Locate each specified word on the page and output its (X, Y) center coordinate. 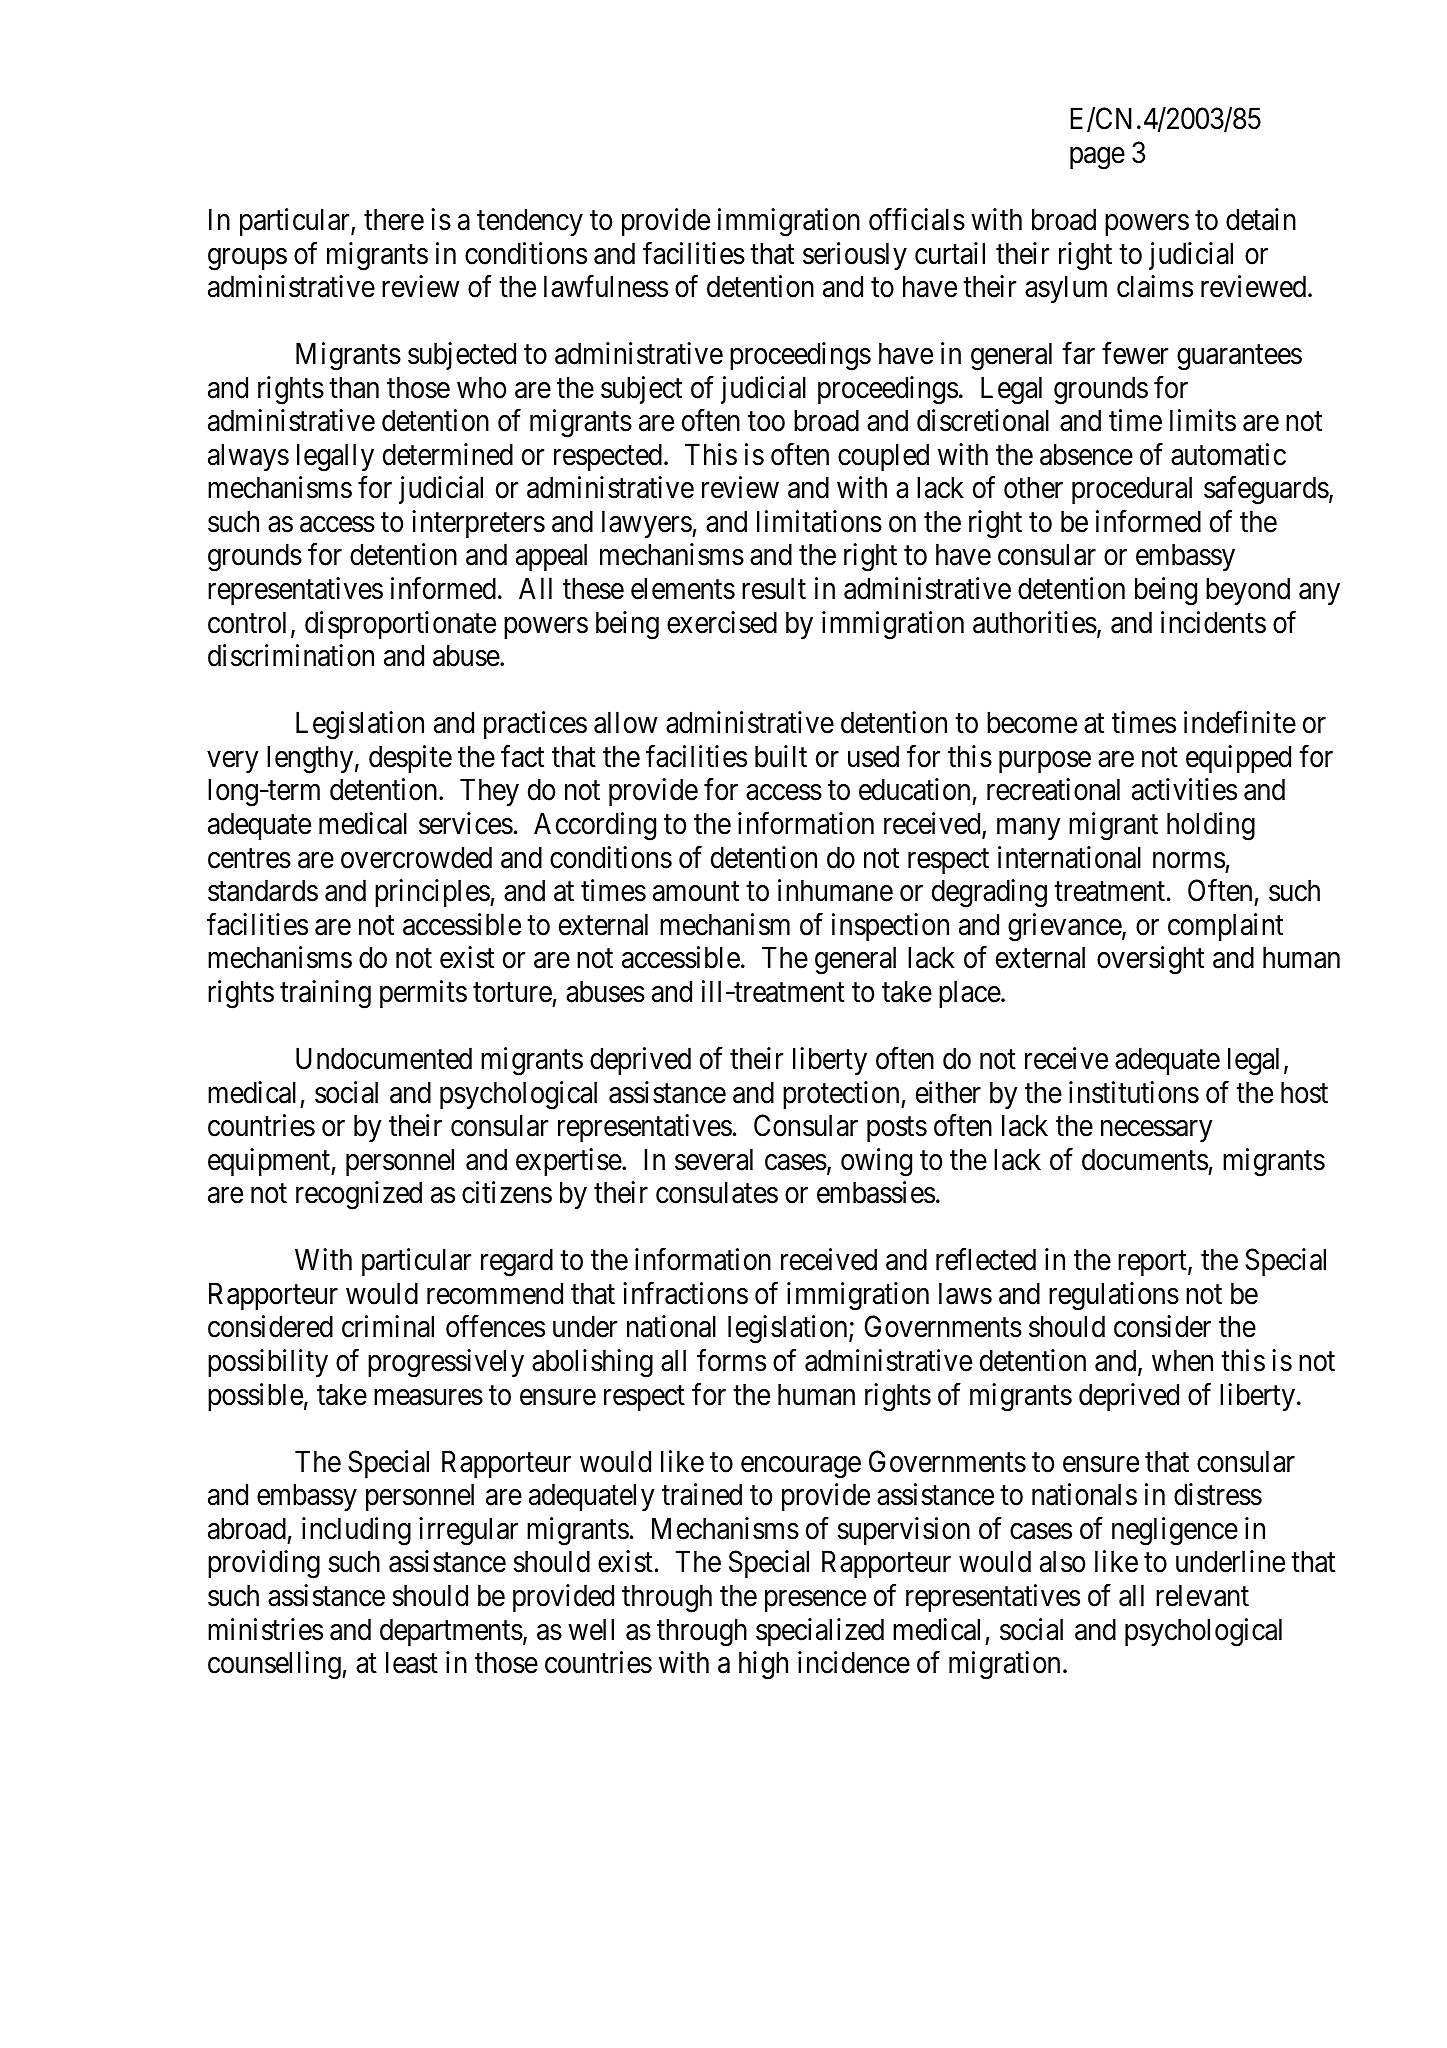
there (394, 219)
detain (1261, 219)
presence (815, 1601)
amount (696, 892)
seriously (855, 256)
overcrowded (416, 857)
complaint (1225, 927)
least (412, 1662)
